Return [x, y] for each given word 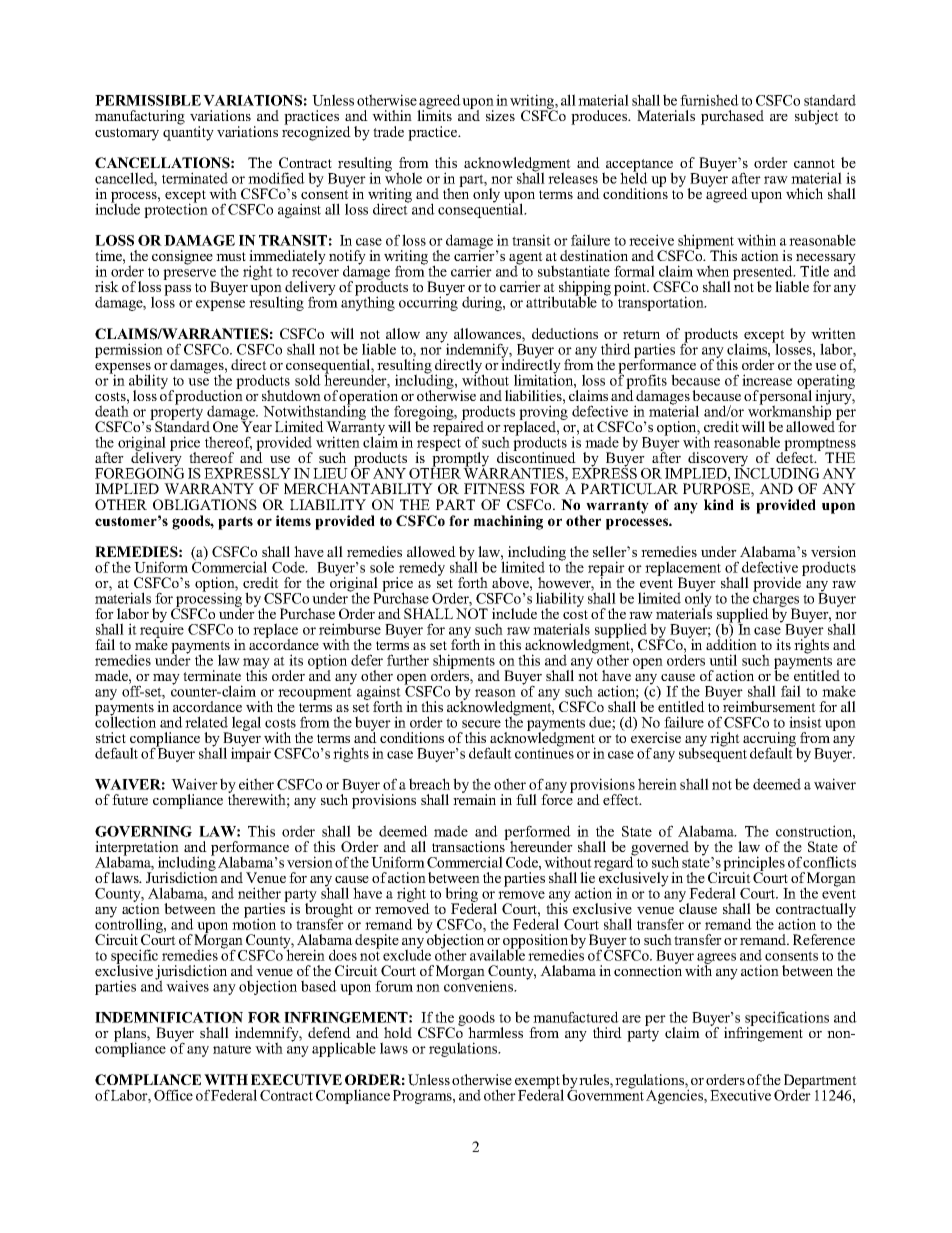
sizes [500, 115]
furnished [709, 100]
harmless [495, 1032]
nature [232, 1049]
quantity [188, 132]
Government [605, 1094]
